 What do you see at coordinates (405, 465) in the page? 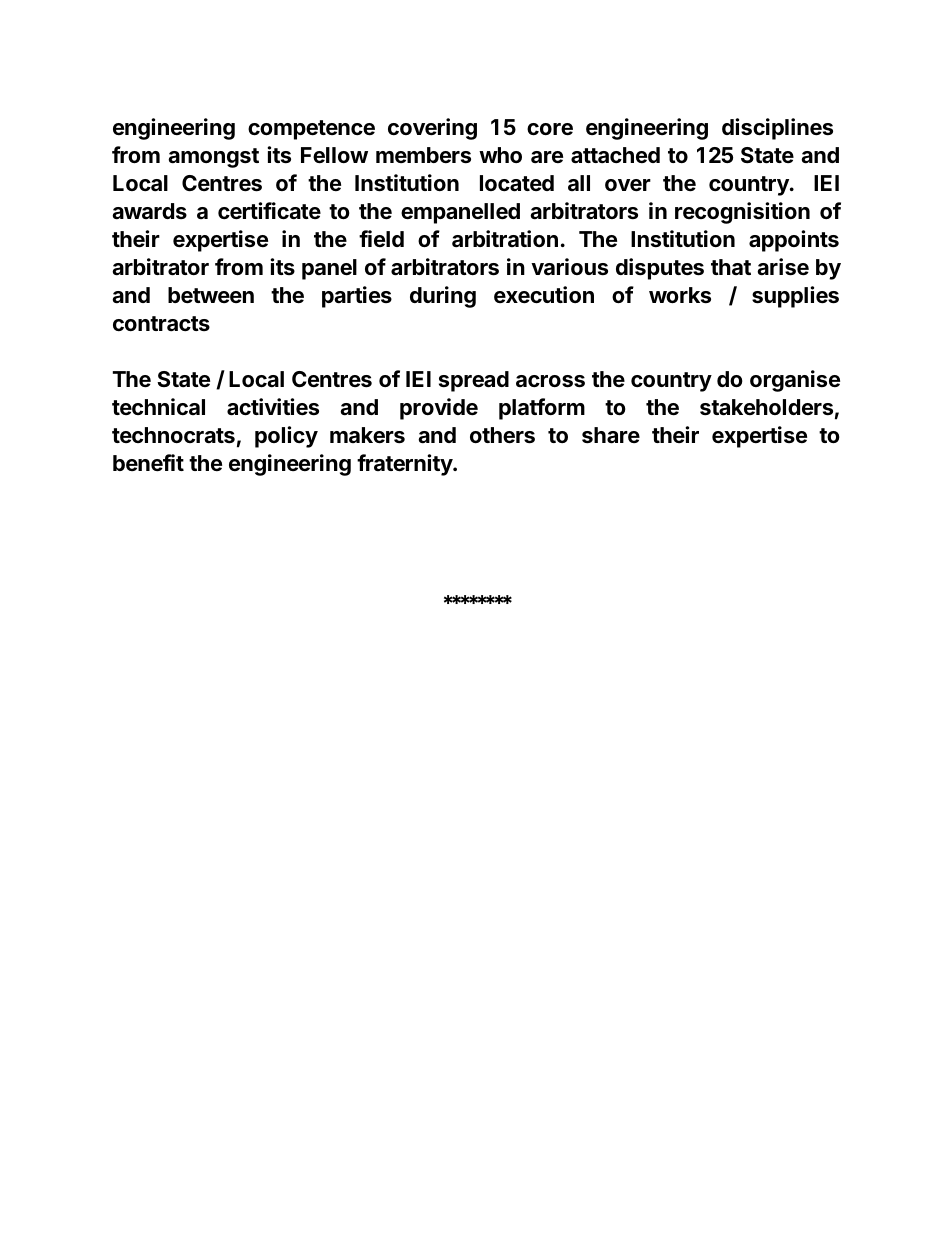
I see `fraternity` at bounding box center [405, 465].
